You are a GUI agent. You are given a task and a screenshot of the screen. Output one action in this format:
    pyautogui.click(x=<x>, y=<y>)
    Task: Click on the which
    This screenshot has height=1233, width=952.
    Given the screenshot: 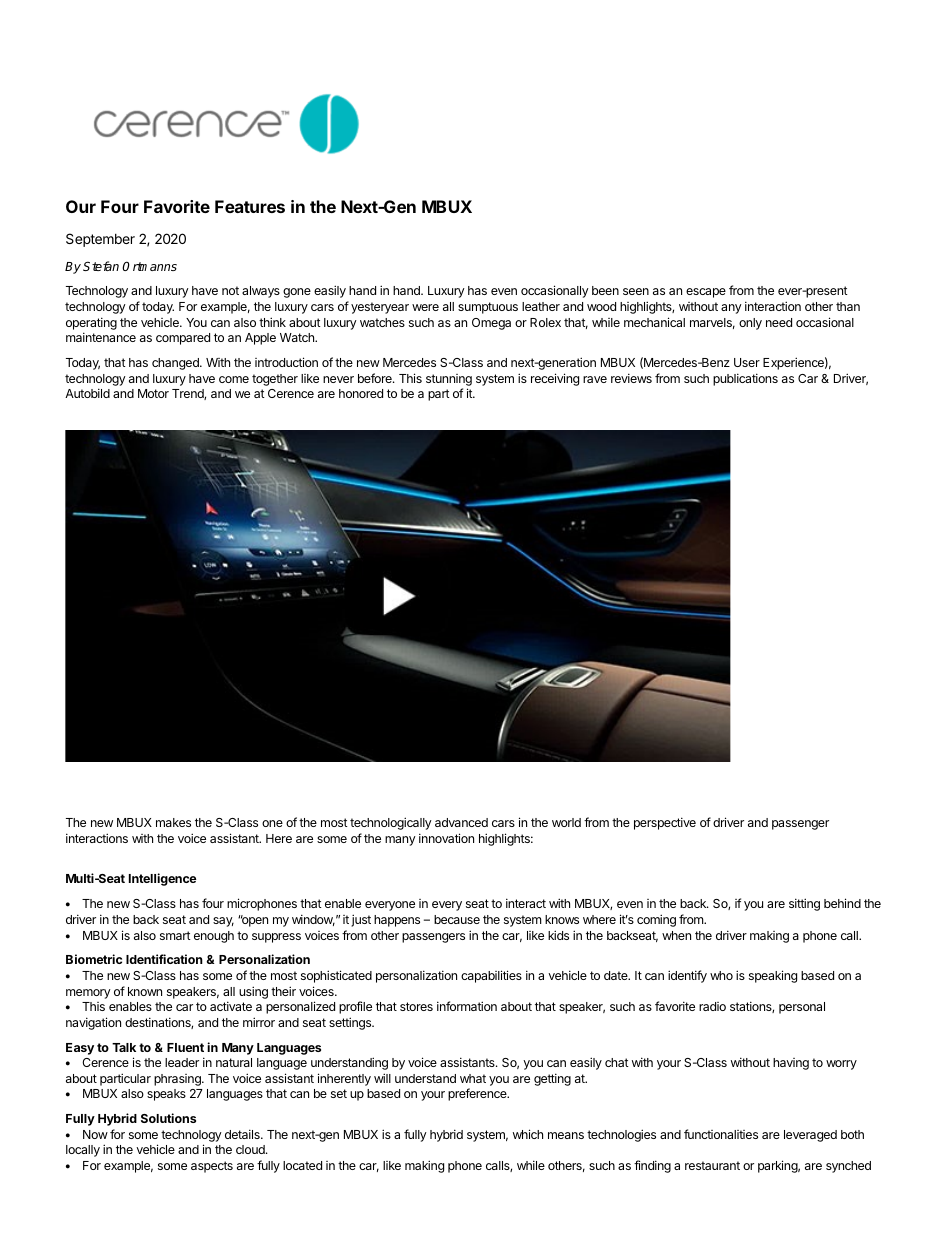 What is the action you would take?
    pyautogui.click(x=528, y=1134)
